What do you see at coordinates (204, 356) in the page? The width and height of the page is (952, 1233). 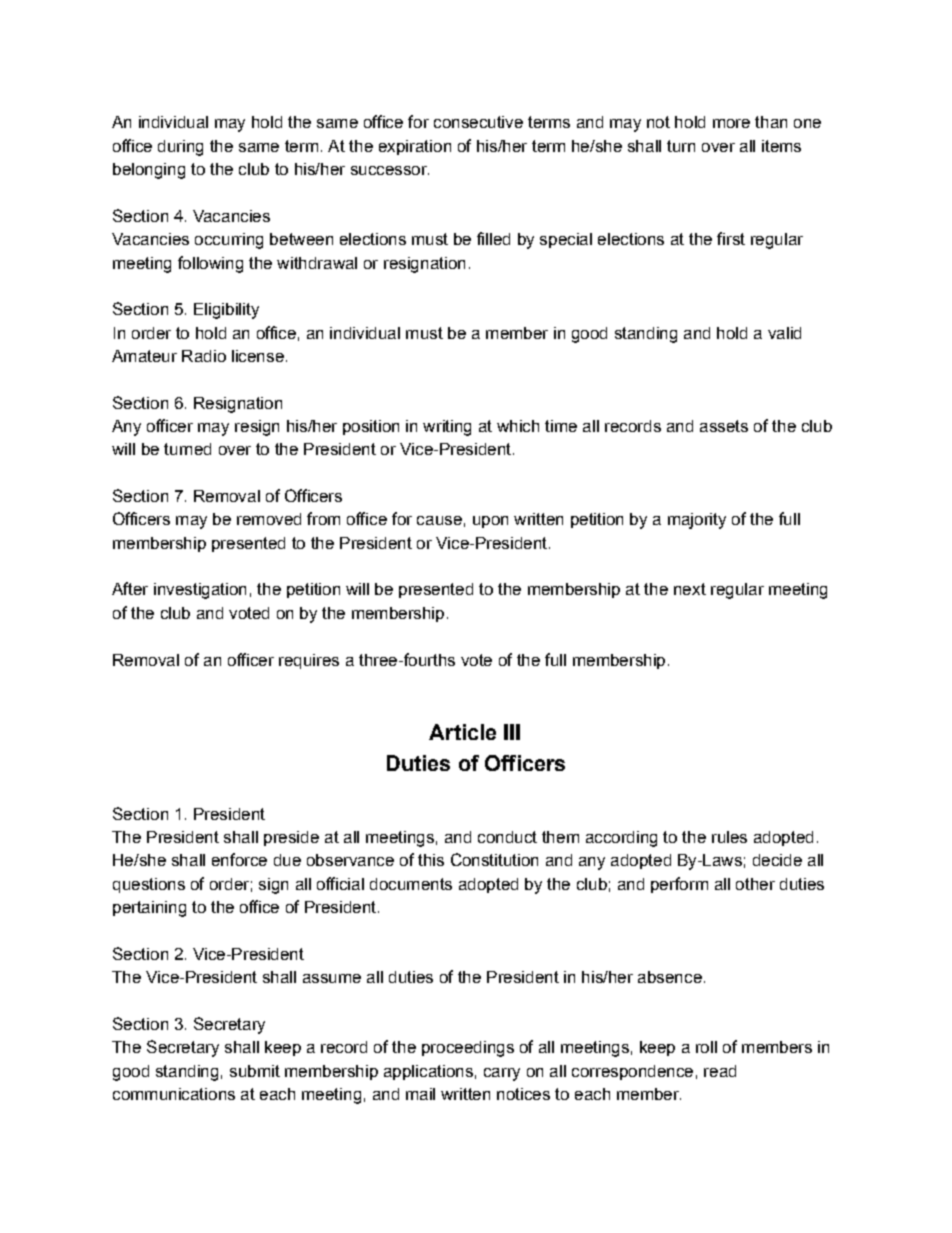 I see `Radio` at bounding box center [204, 356].
